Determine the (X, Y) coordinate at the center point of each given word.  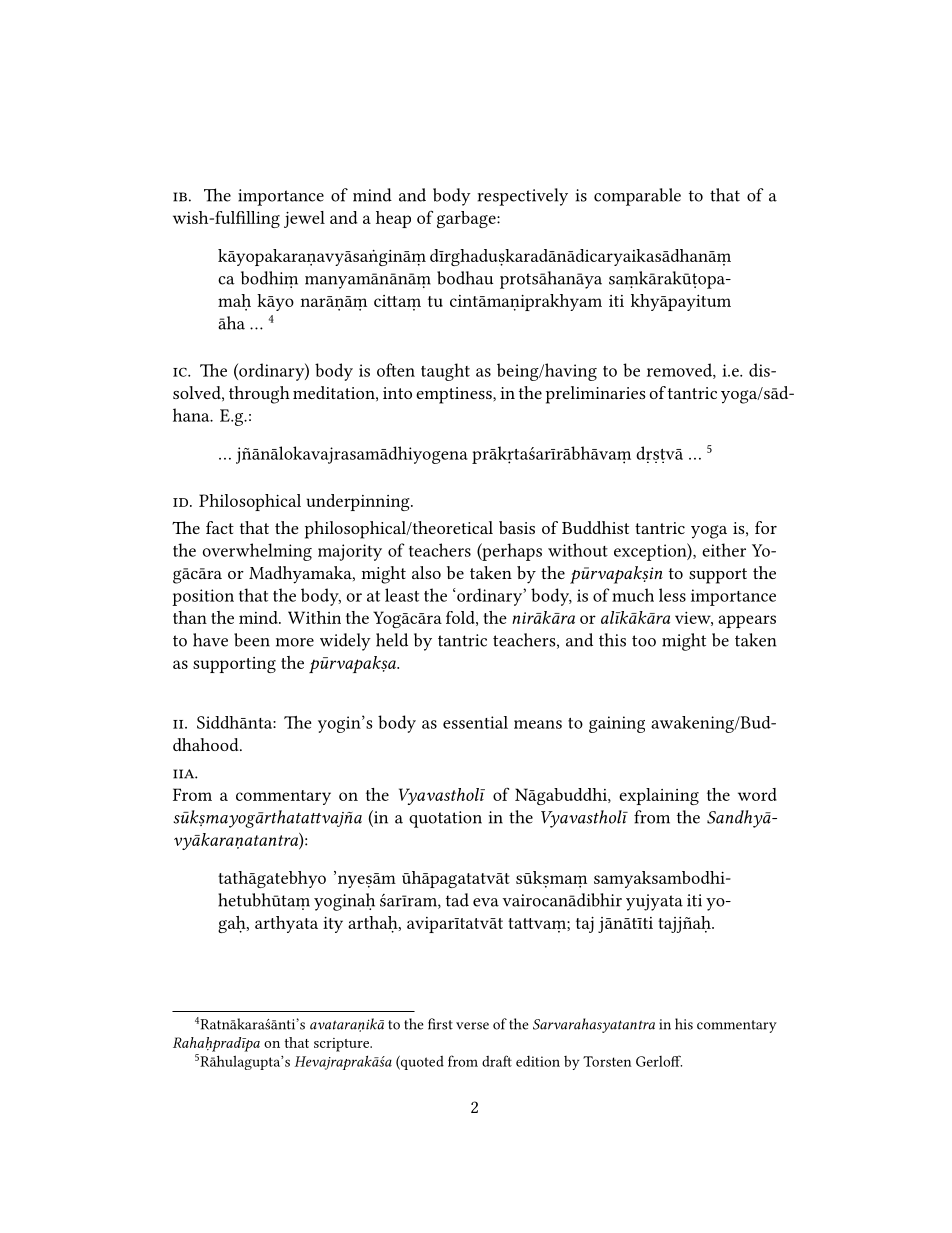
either (724, 550)
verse (472, 1026)
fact (220, 527)
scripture (342, 1045)
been (252, 640)
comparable (637, 197)
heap (393, 219)
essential (475, 722)
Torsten (607, 1061)
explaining (659, 796)
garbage (467, 219)
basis (517, 527)
